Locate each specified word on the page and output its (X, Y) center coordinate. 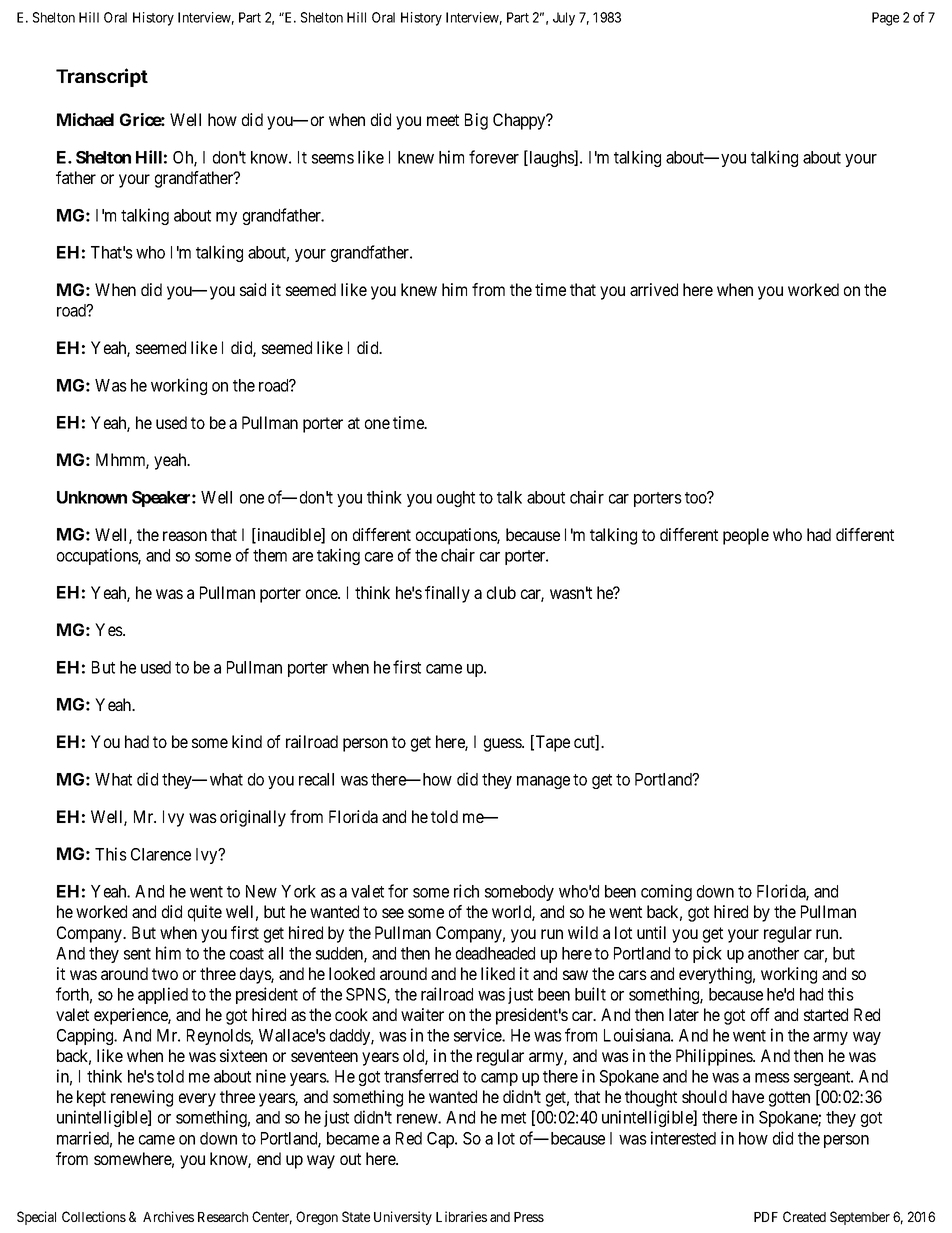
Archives (168, 1216)
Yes (109, 629)
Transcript (102, 77)
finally (447, 594)
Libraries (461, 1216)
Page (885, 19)
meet (443, 120)
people (746, 536)
